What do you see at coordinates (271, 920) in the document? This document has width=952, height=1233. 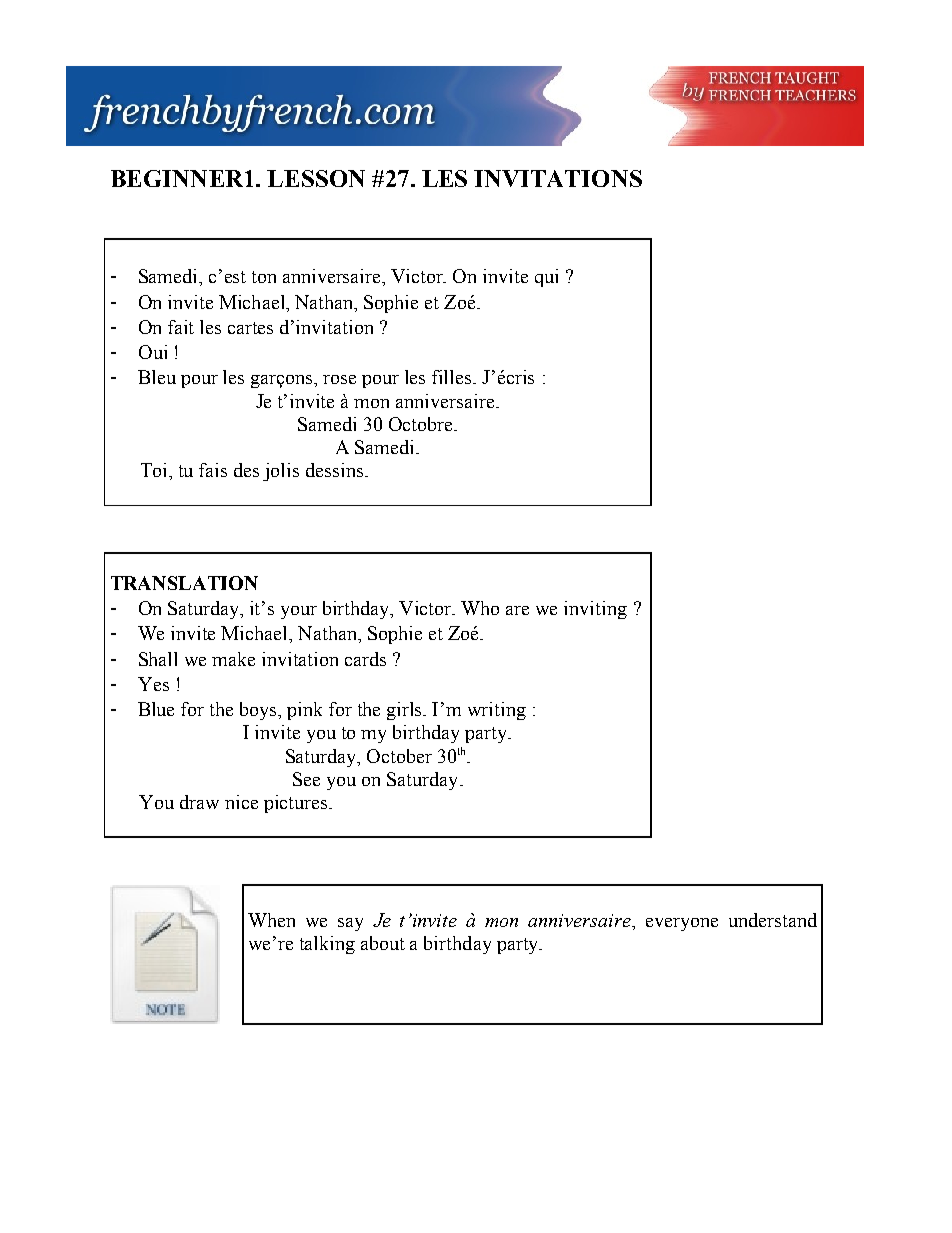 I see `When` at bounding box center [271, 920].
